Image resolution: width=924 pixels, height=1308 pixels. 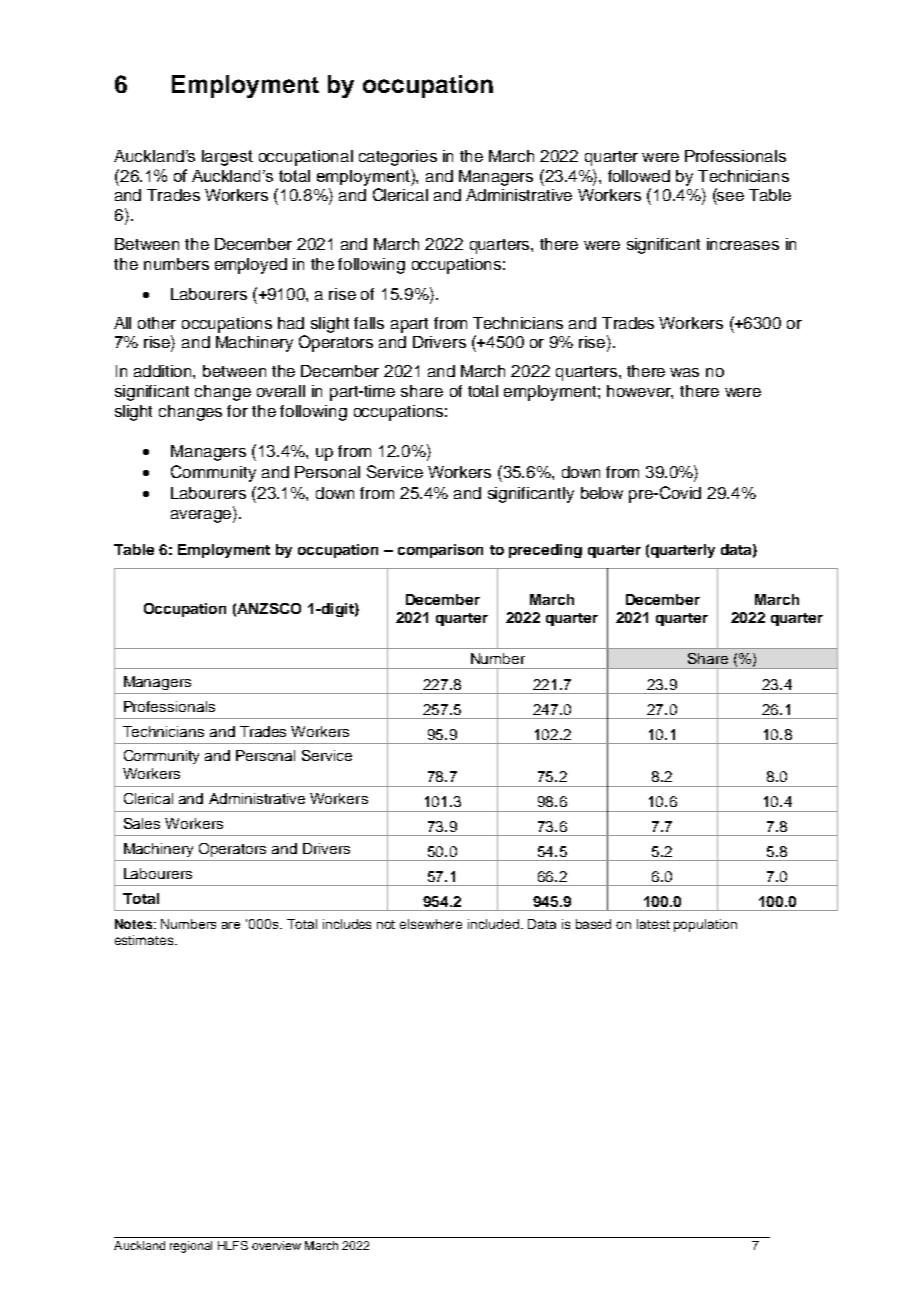 What do you see at coordinates (227, 158) in the screenshot?
I see `largest` at bounding box center [227, 158].
